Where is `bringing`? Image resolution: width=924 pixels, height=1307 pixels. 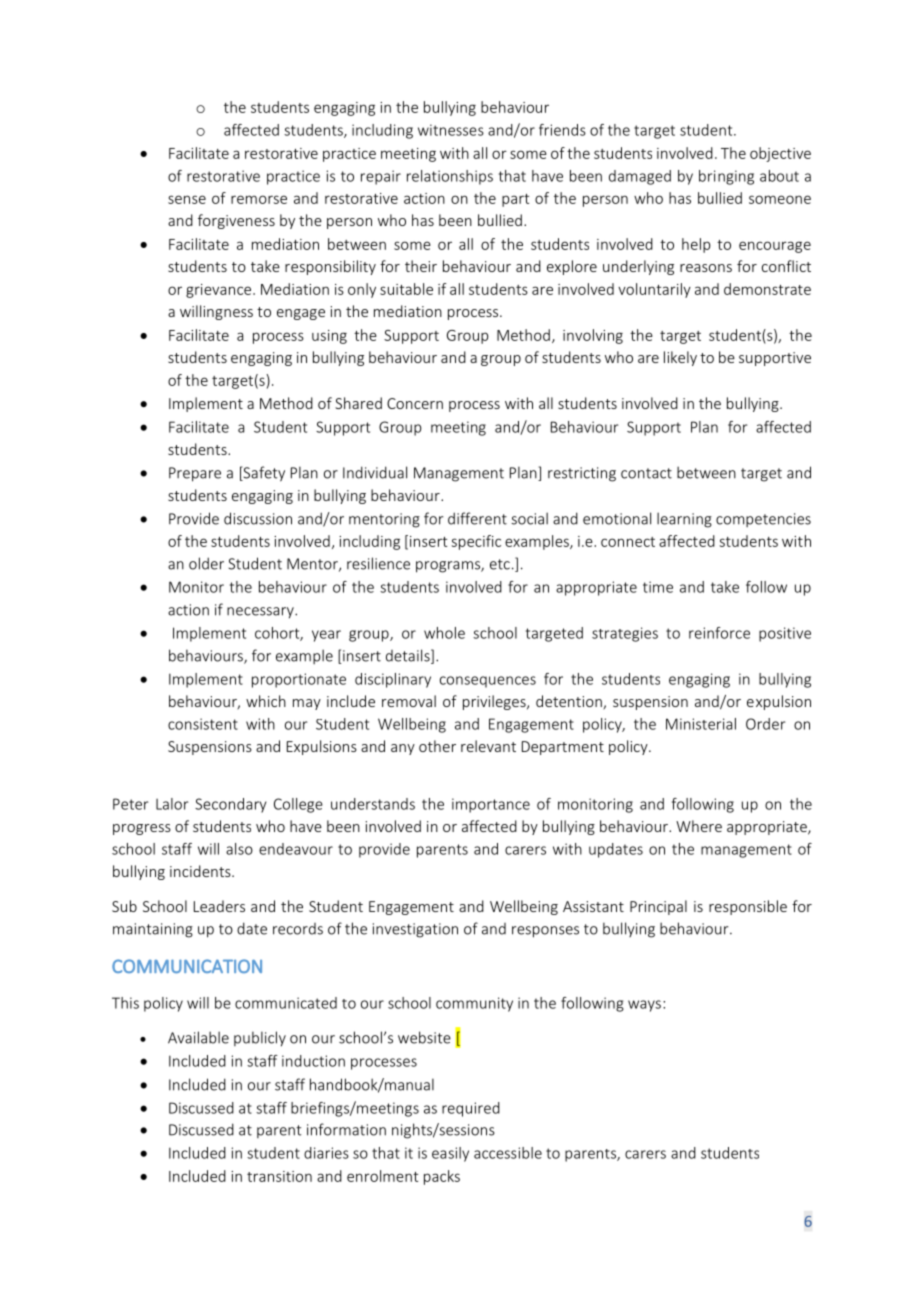 bringing is located at coordinates (726, 177).
